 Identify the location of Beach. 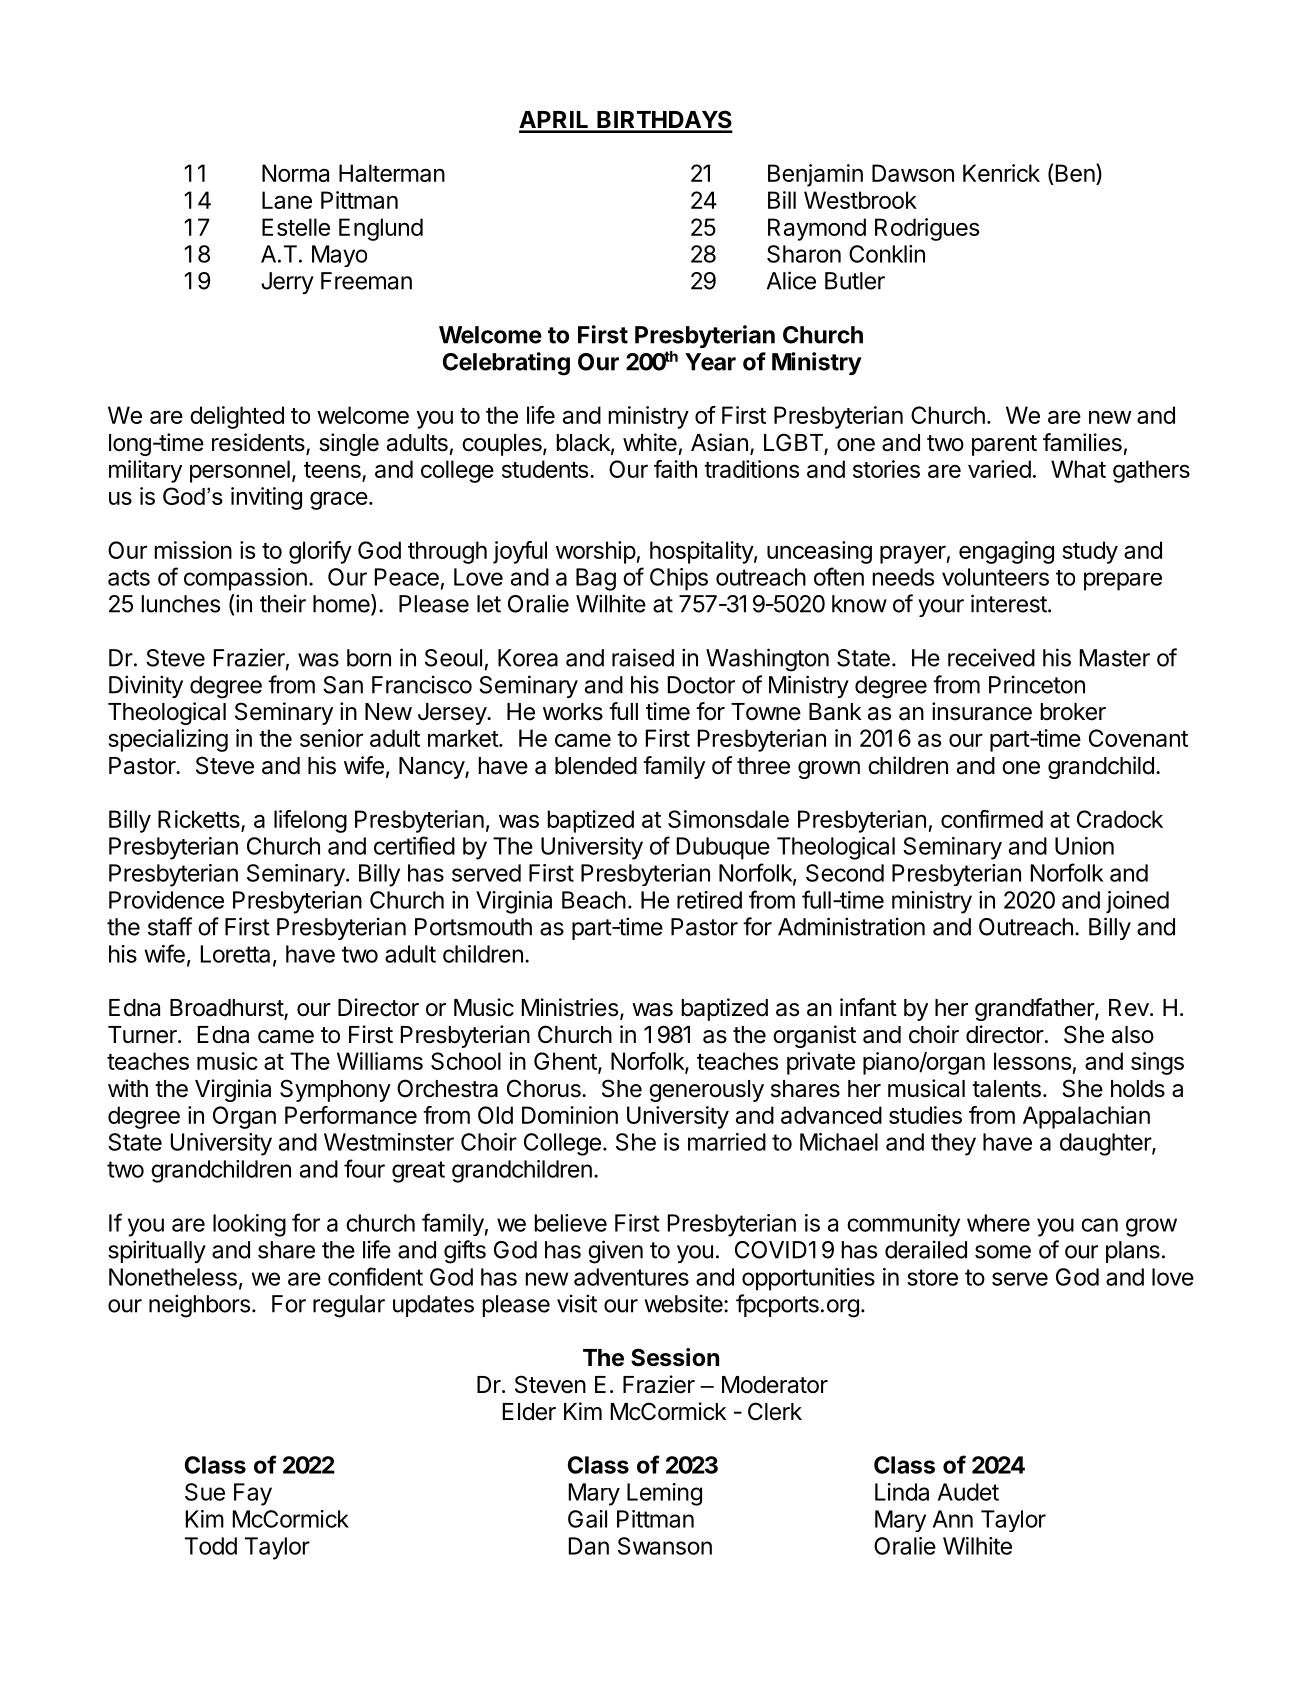
(594, 900).
